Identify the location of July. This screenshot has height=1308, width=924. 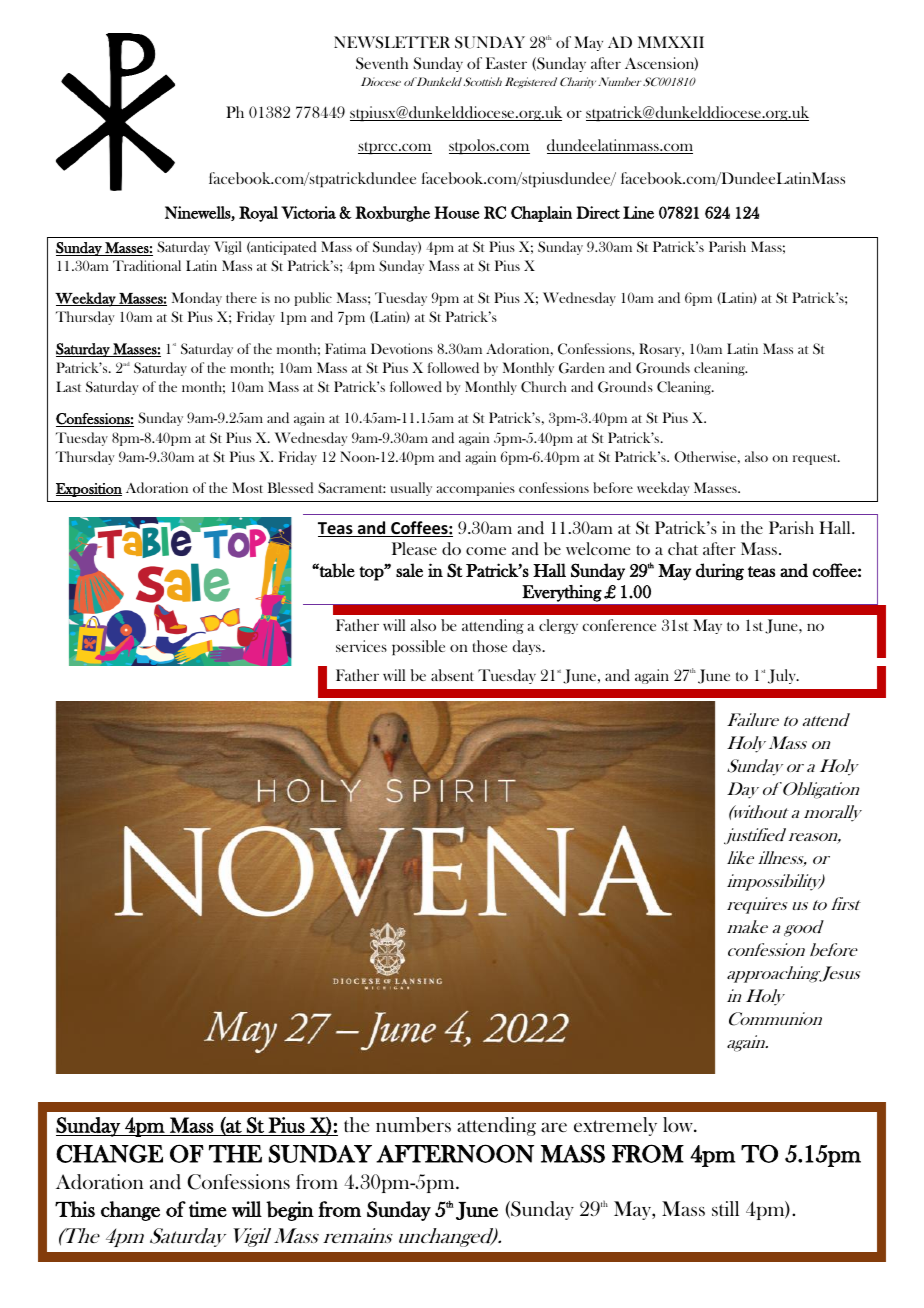
(783, 676).
